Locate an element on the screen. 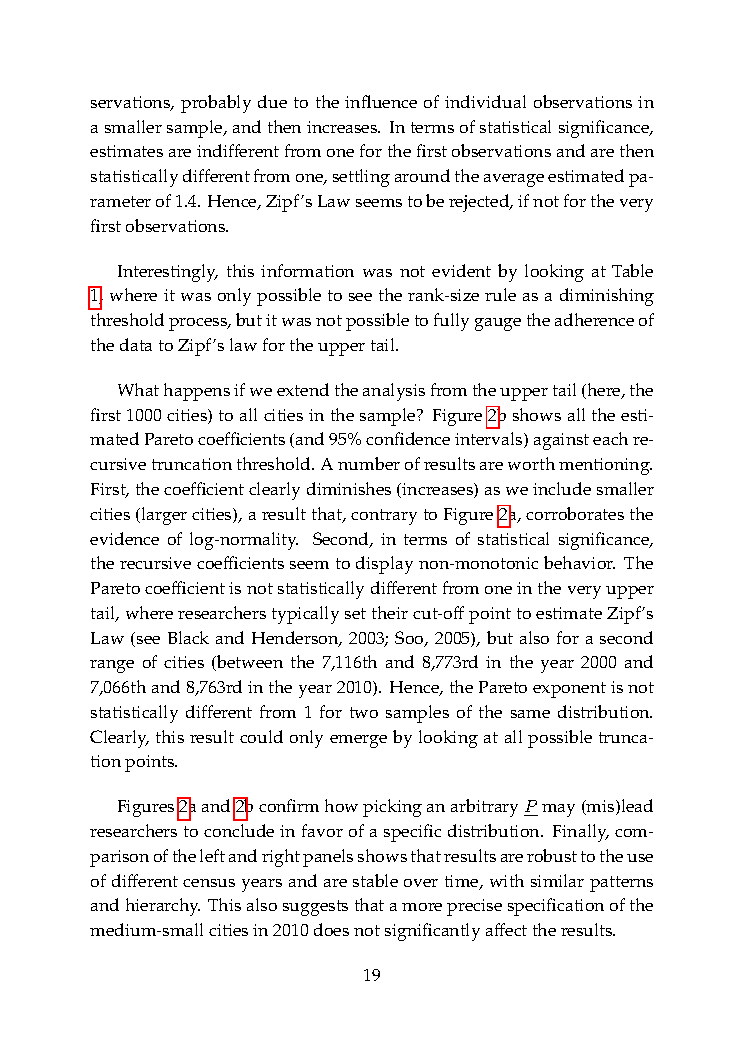  average is located at coordinates (514, 180).
